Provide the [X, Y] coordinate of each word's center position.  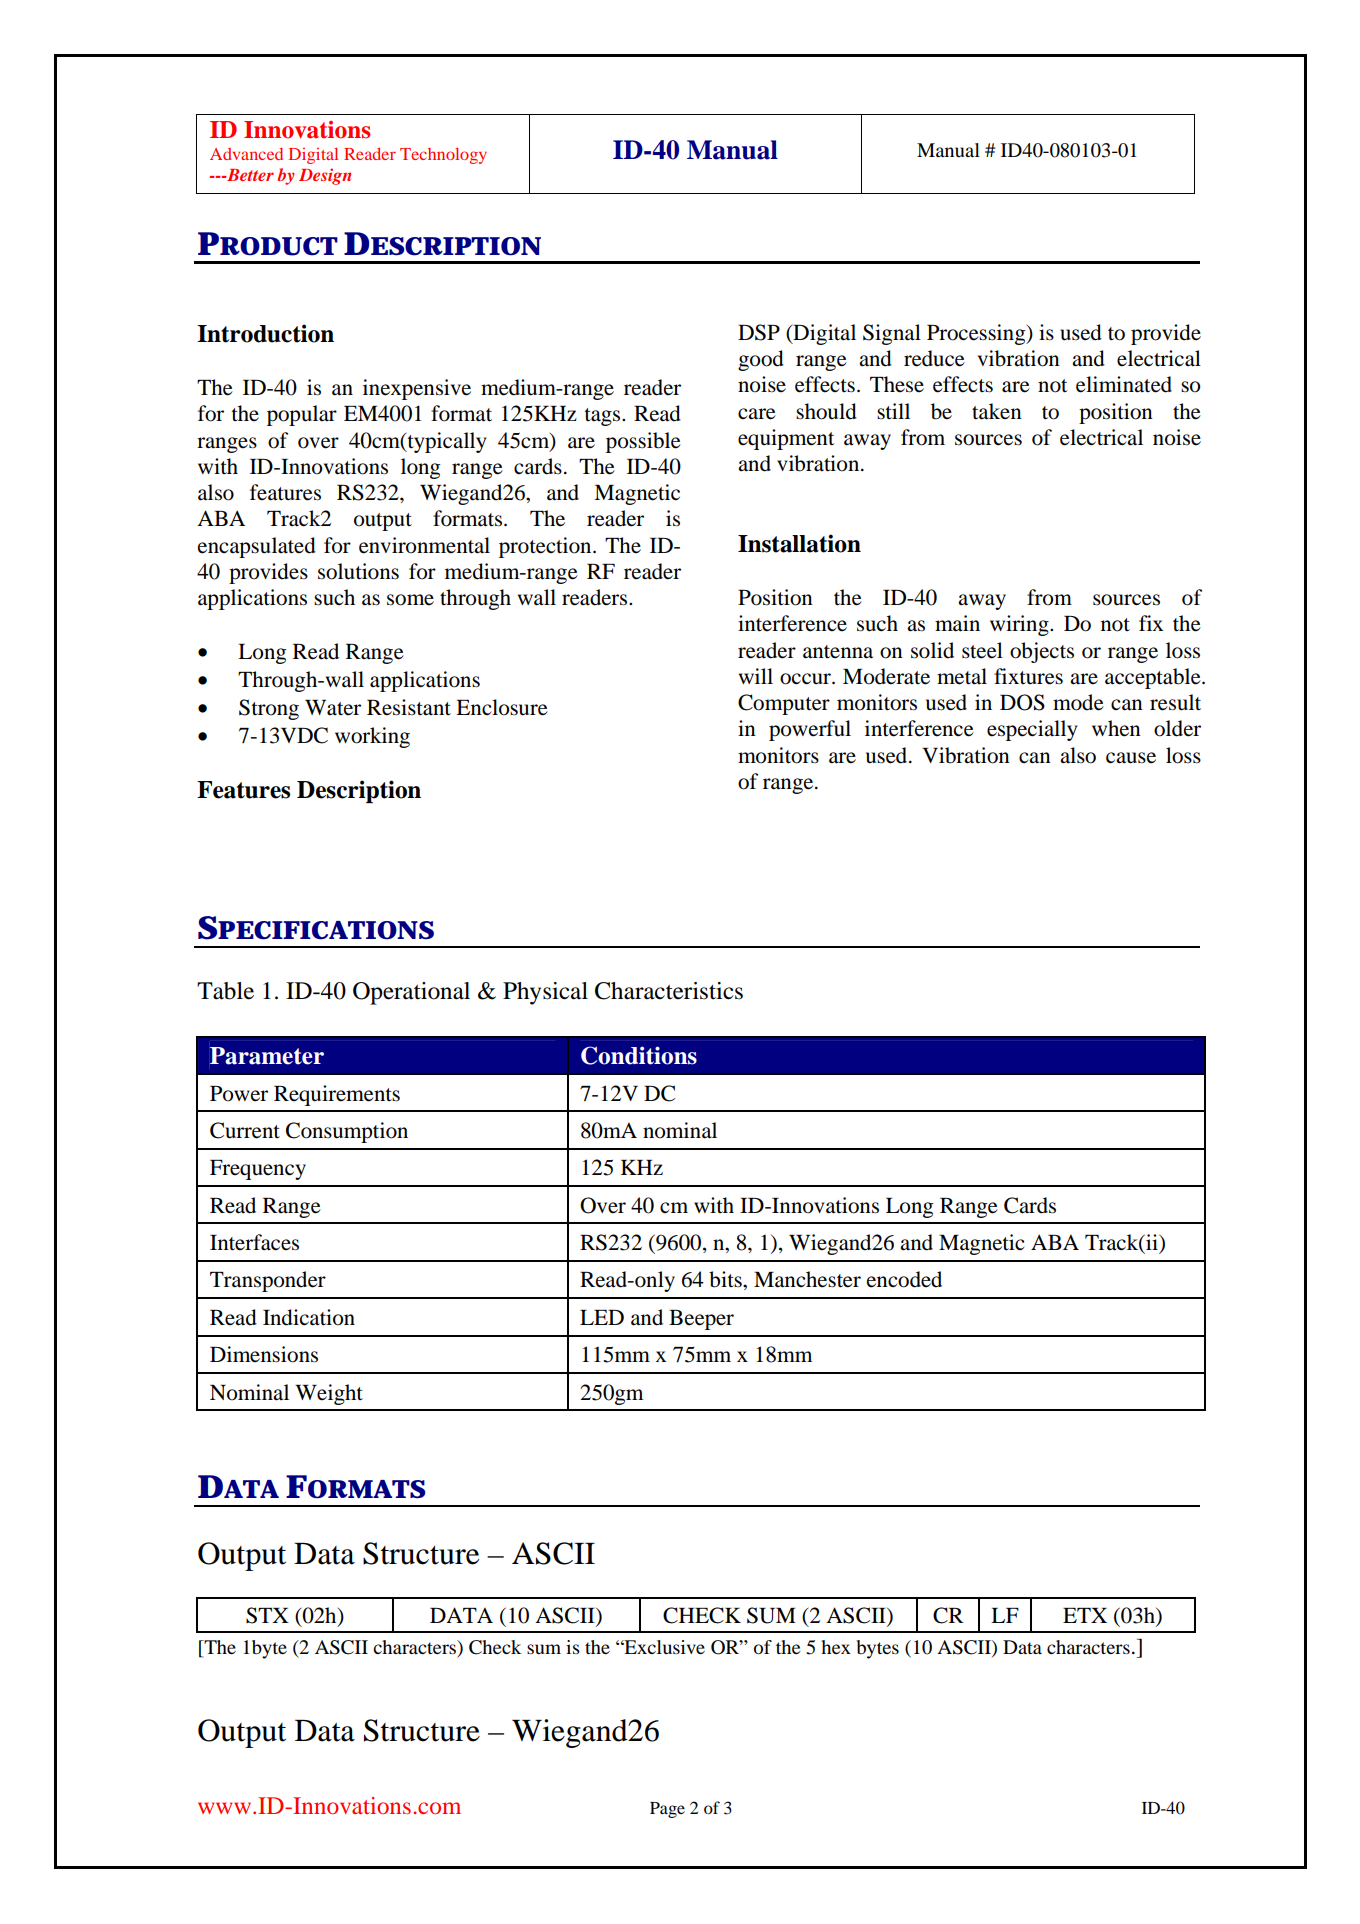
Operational [411, 993]
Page [667, 1810]
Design [325, 176]
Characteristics [669, 991]
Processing [977, 334]
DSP [759, 332]
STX [267, 1615]
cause [1131, 758]
